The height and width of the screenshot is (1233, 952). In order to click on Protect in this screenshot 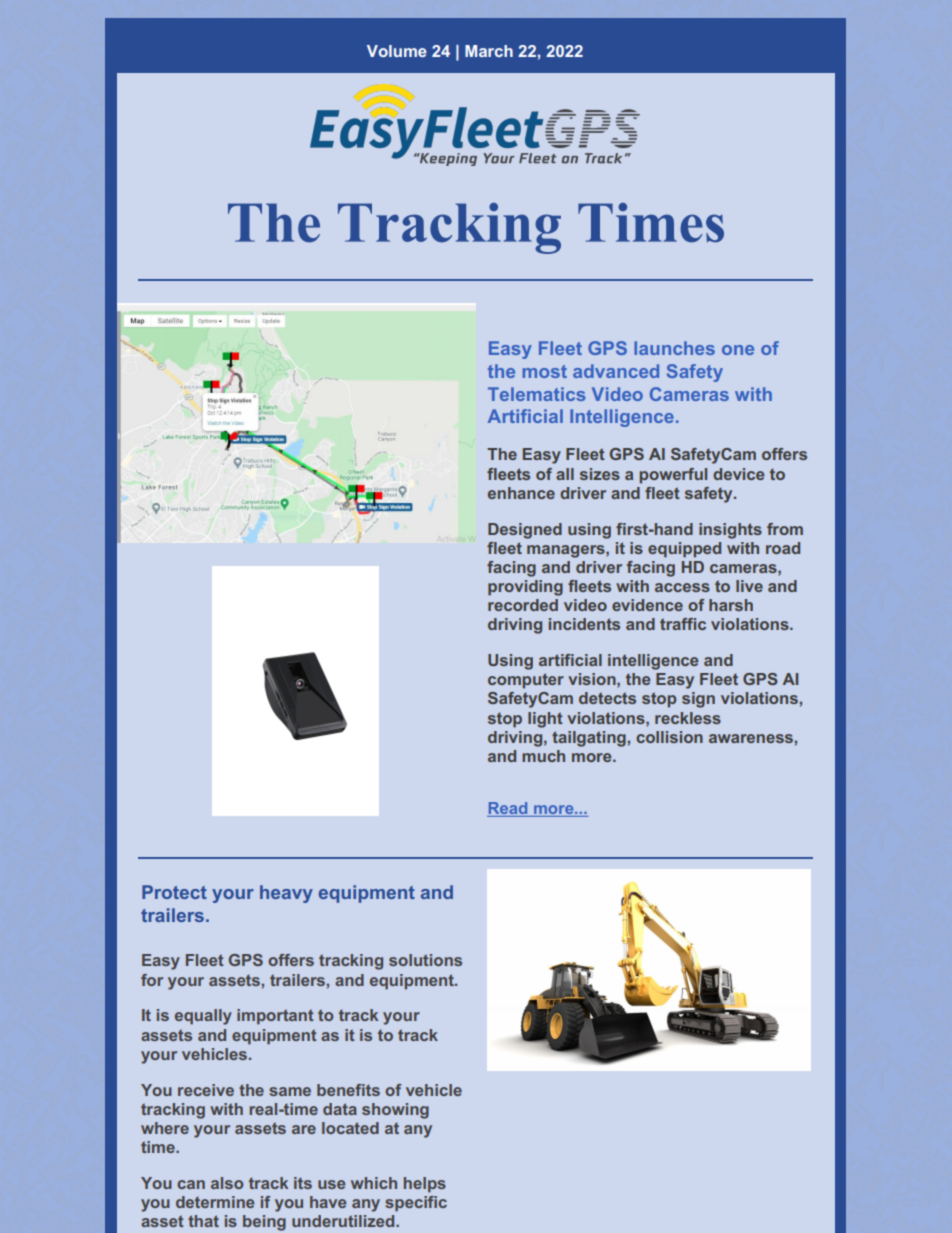, I will do `click(174, 892)`.
